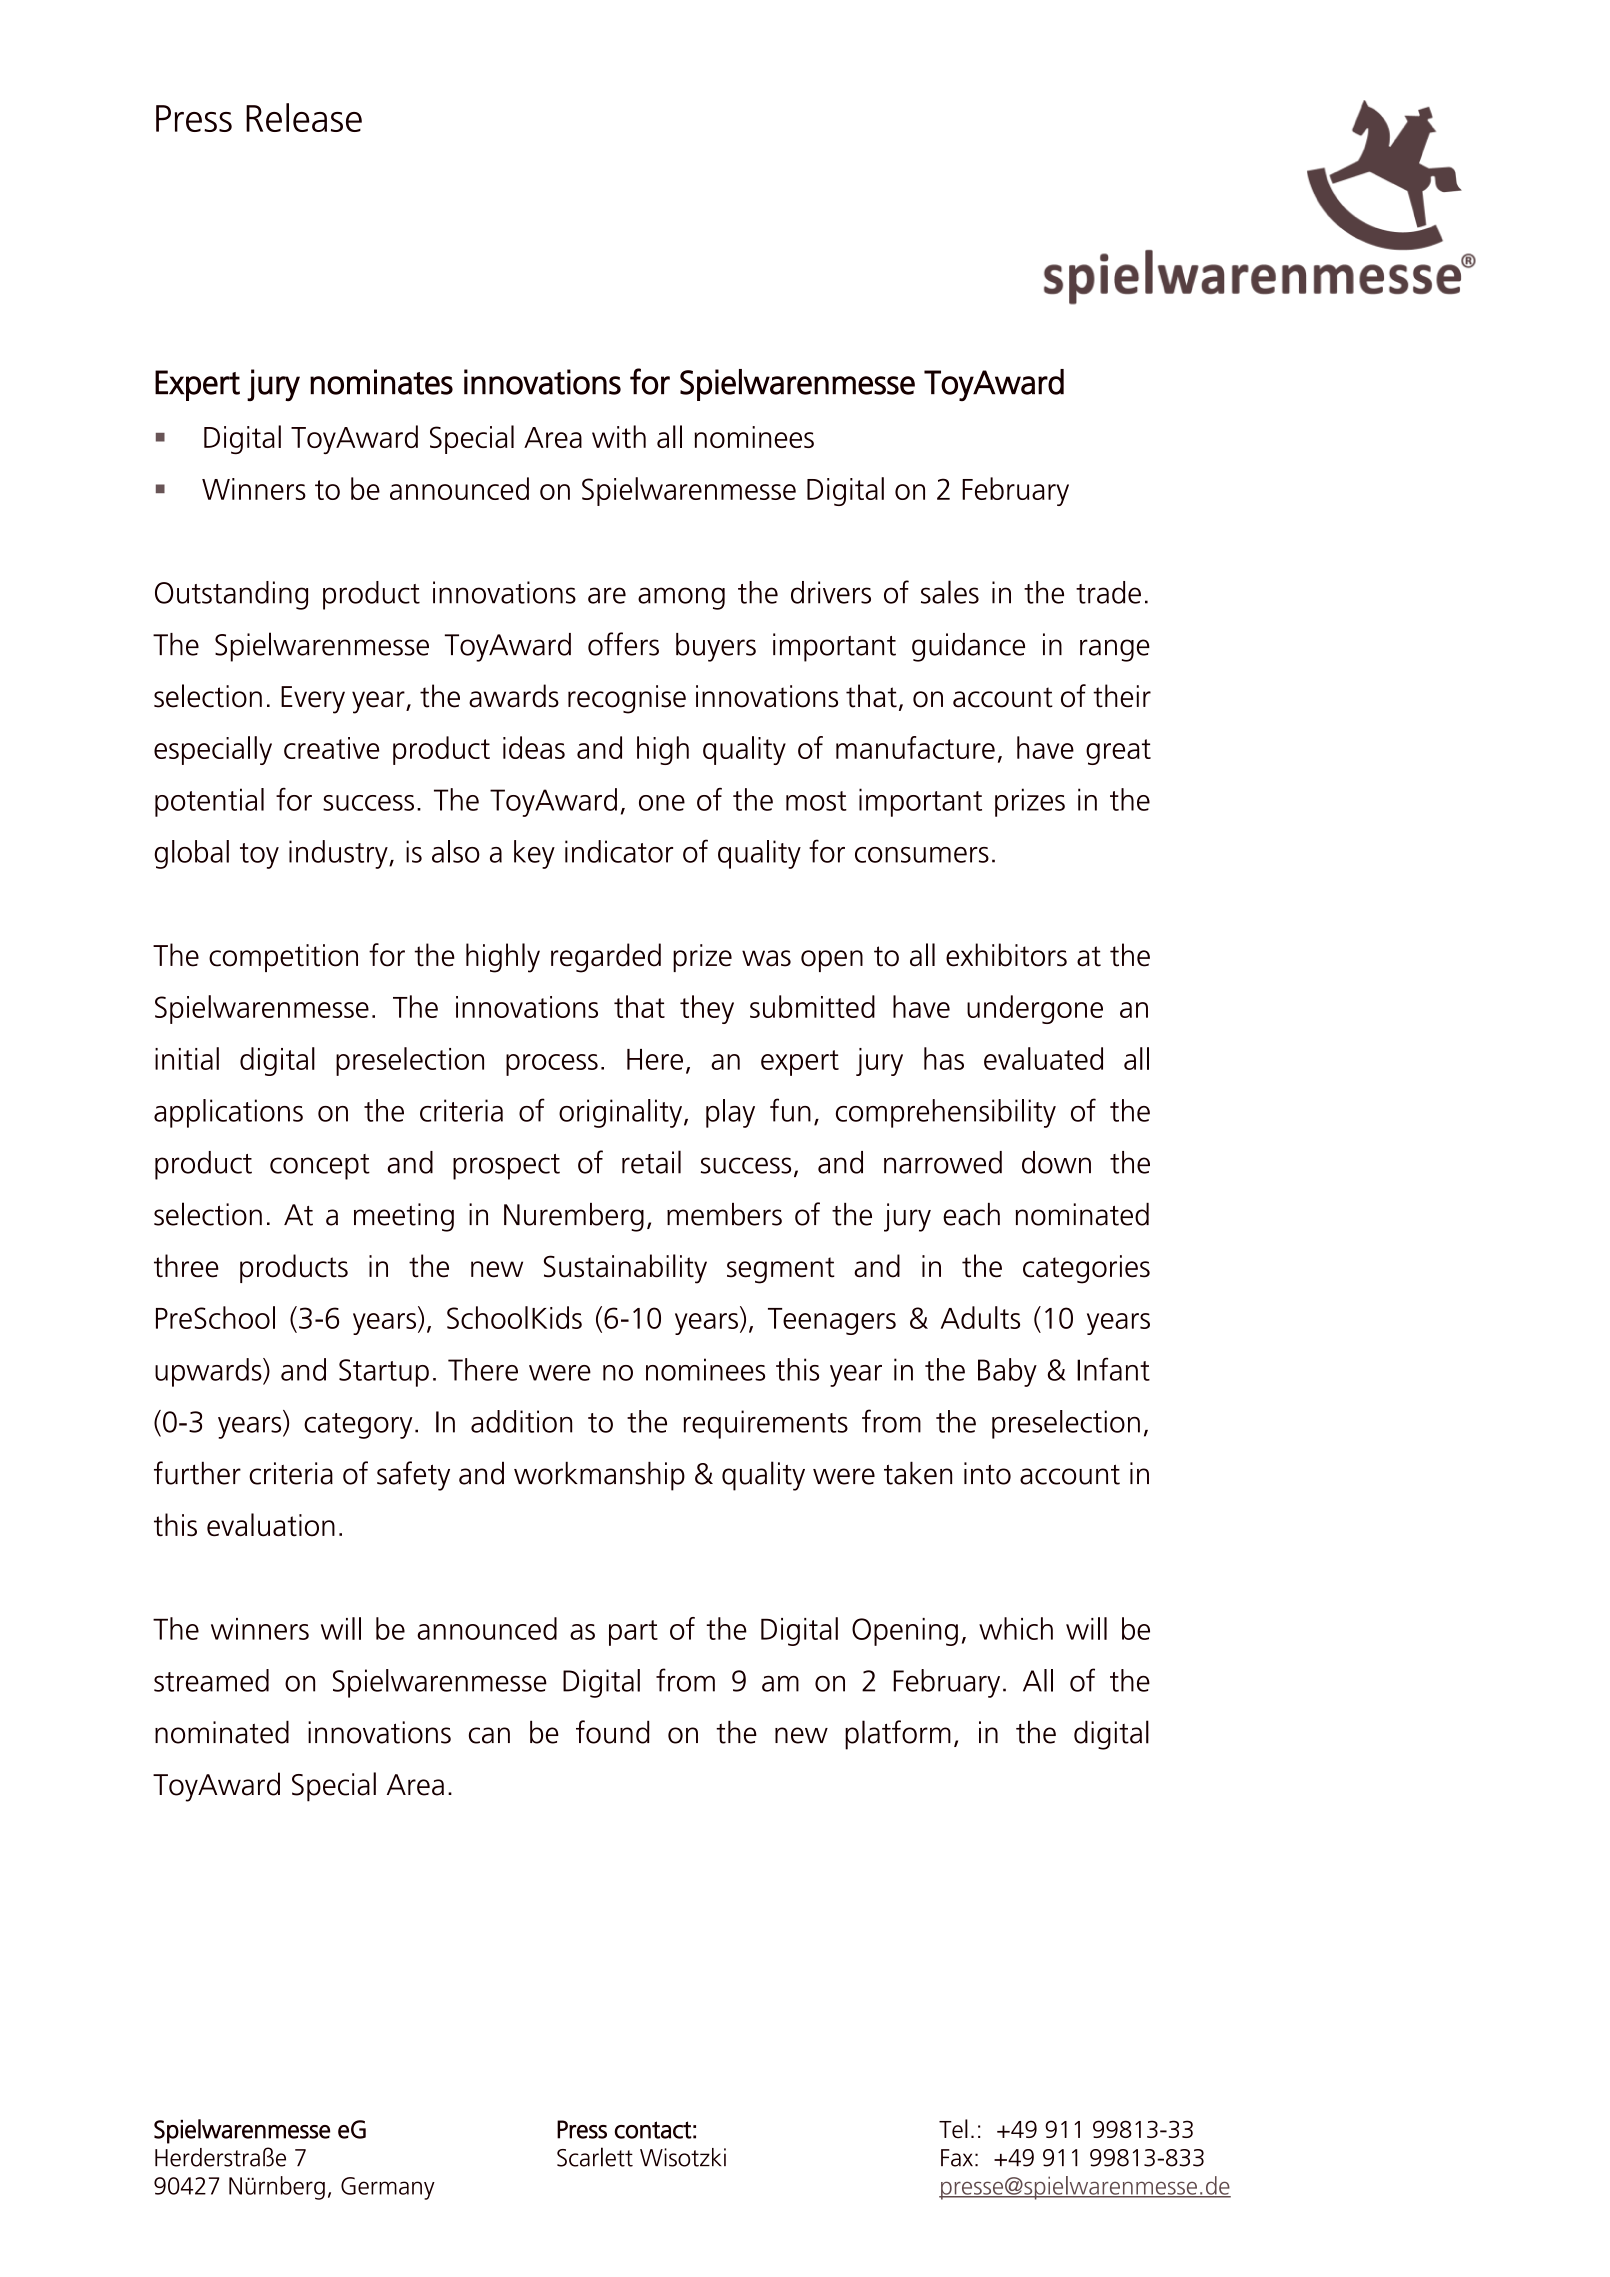  What do you see at coordinates (950, 592) in the page?
I see `sales` at bounding box center [950, 592].
